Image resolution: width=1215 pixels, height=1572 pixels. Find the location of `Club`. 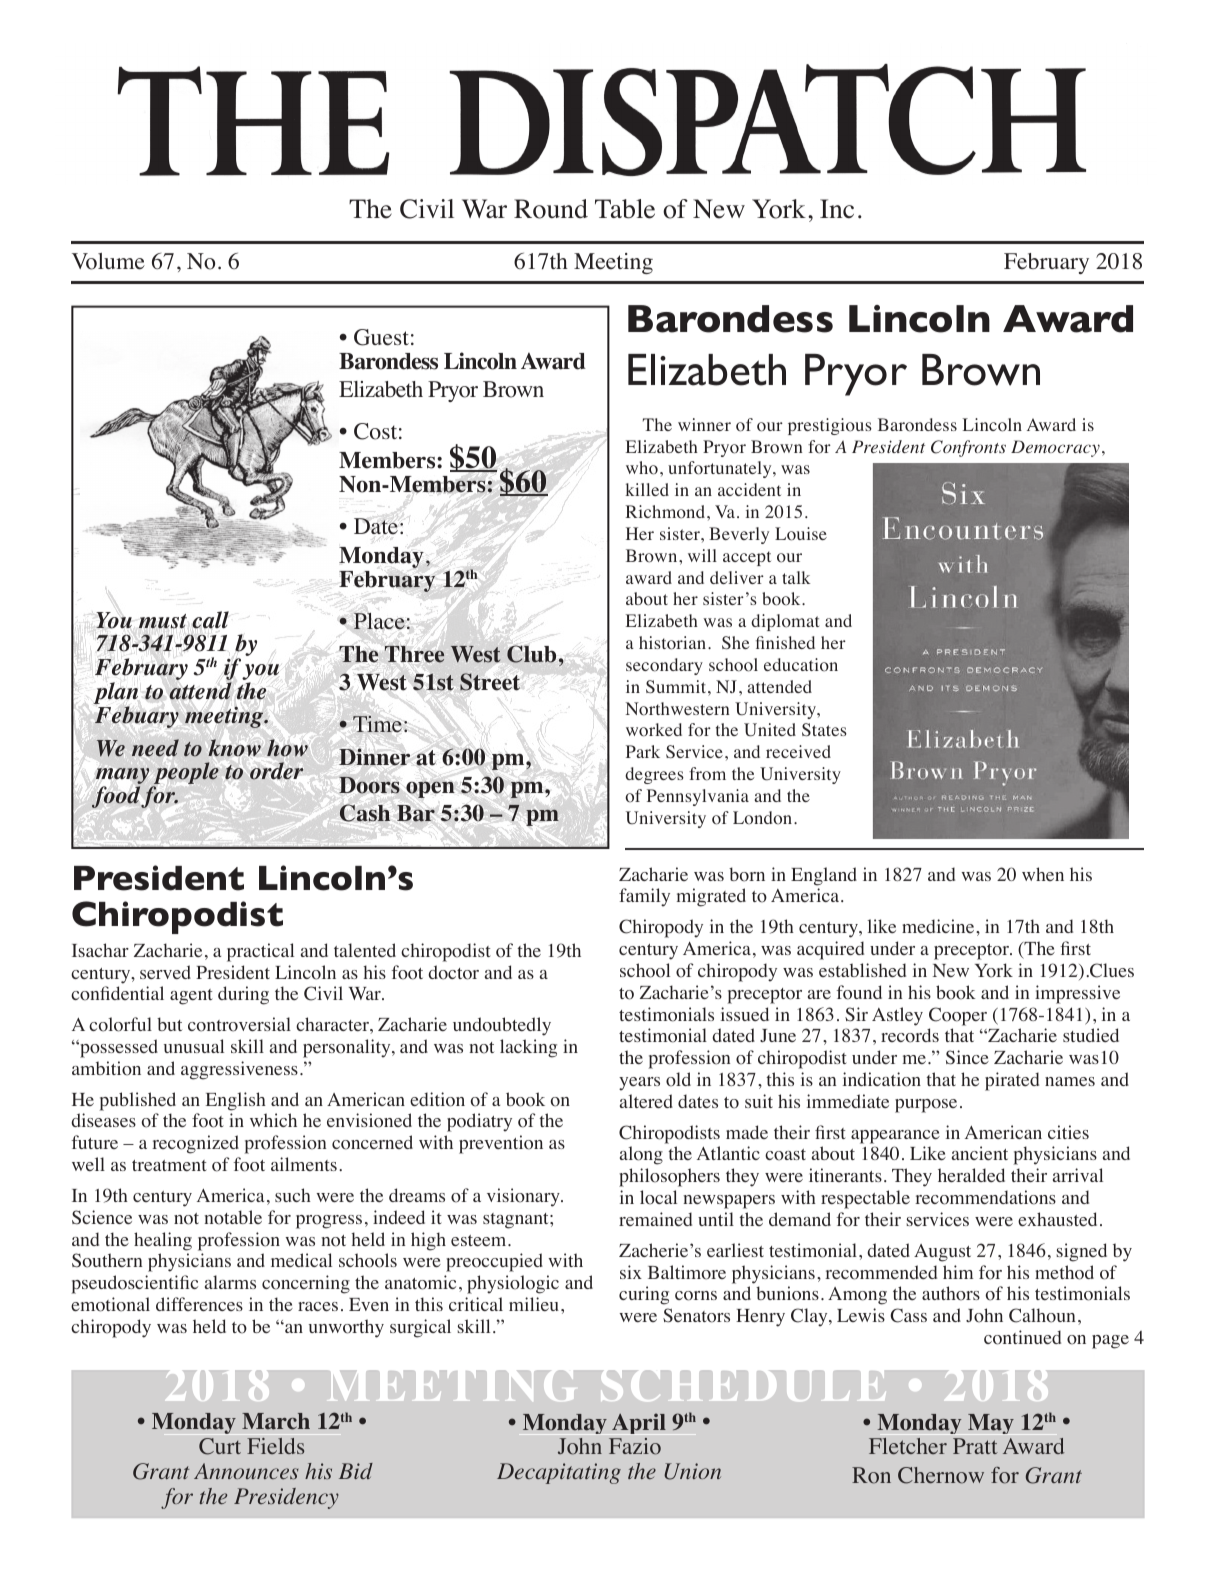

Club is located at coordinates (531, 654).
